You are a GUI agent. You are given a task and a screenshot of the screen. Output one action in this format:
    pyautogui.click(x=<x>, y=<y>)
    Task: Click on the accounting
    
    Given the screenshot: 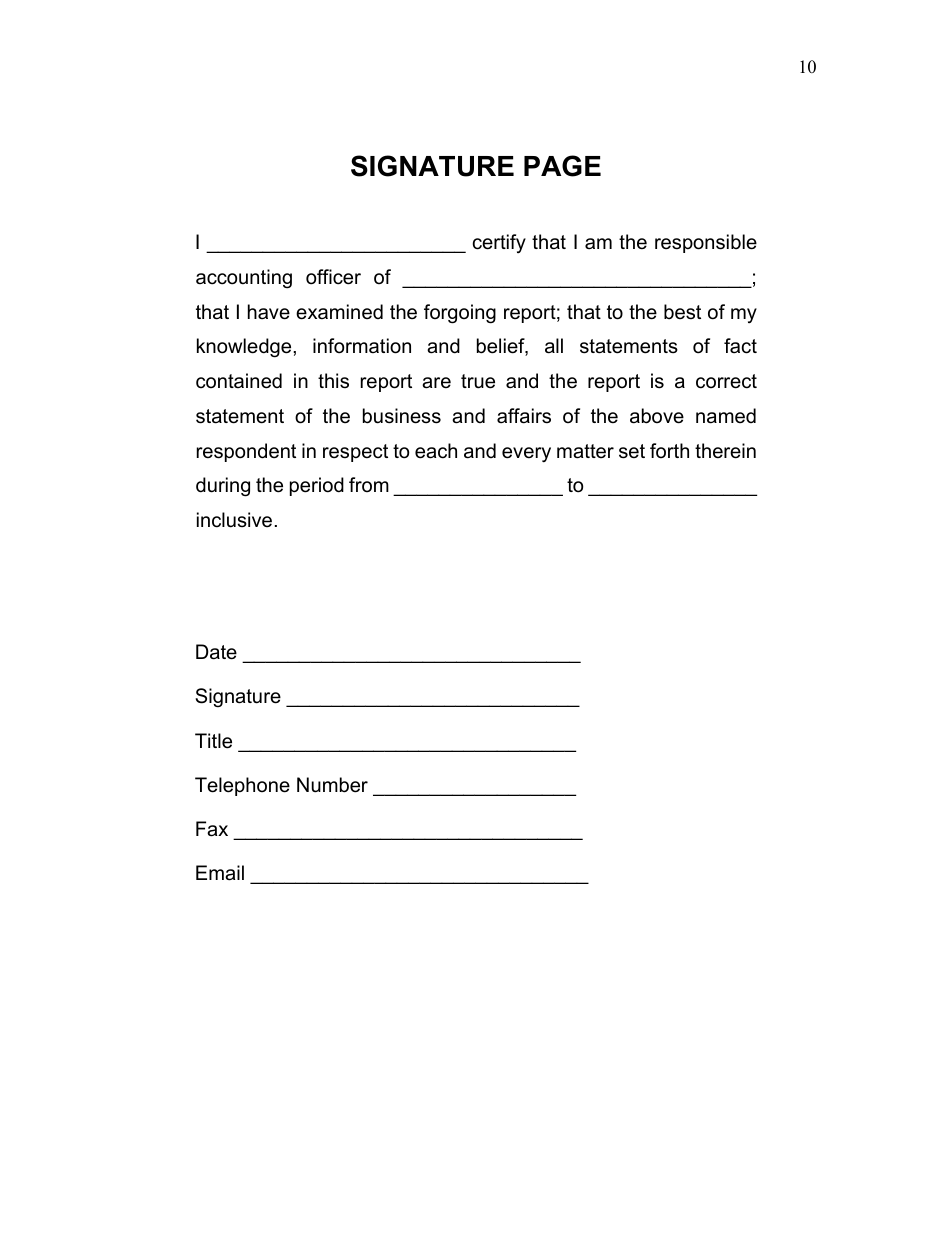 What is the action you would take?
    pyautogui.click(x=244, y=279)
